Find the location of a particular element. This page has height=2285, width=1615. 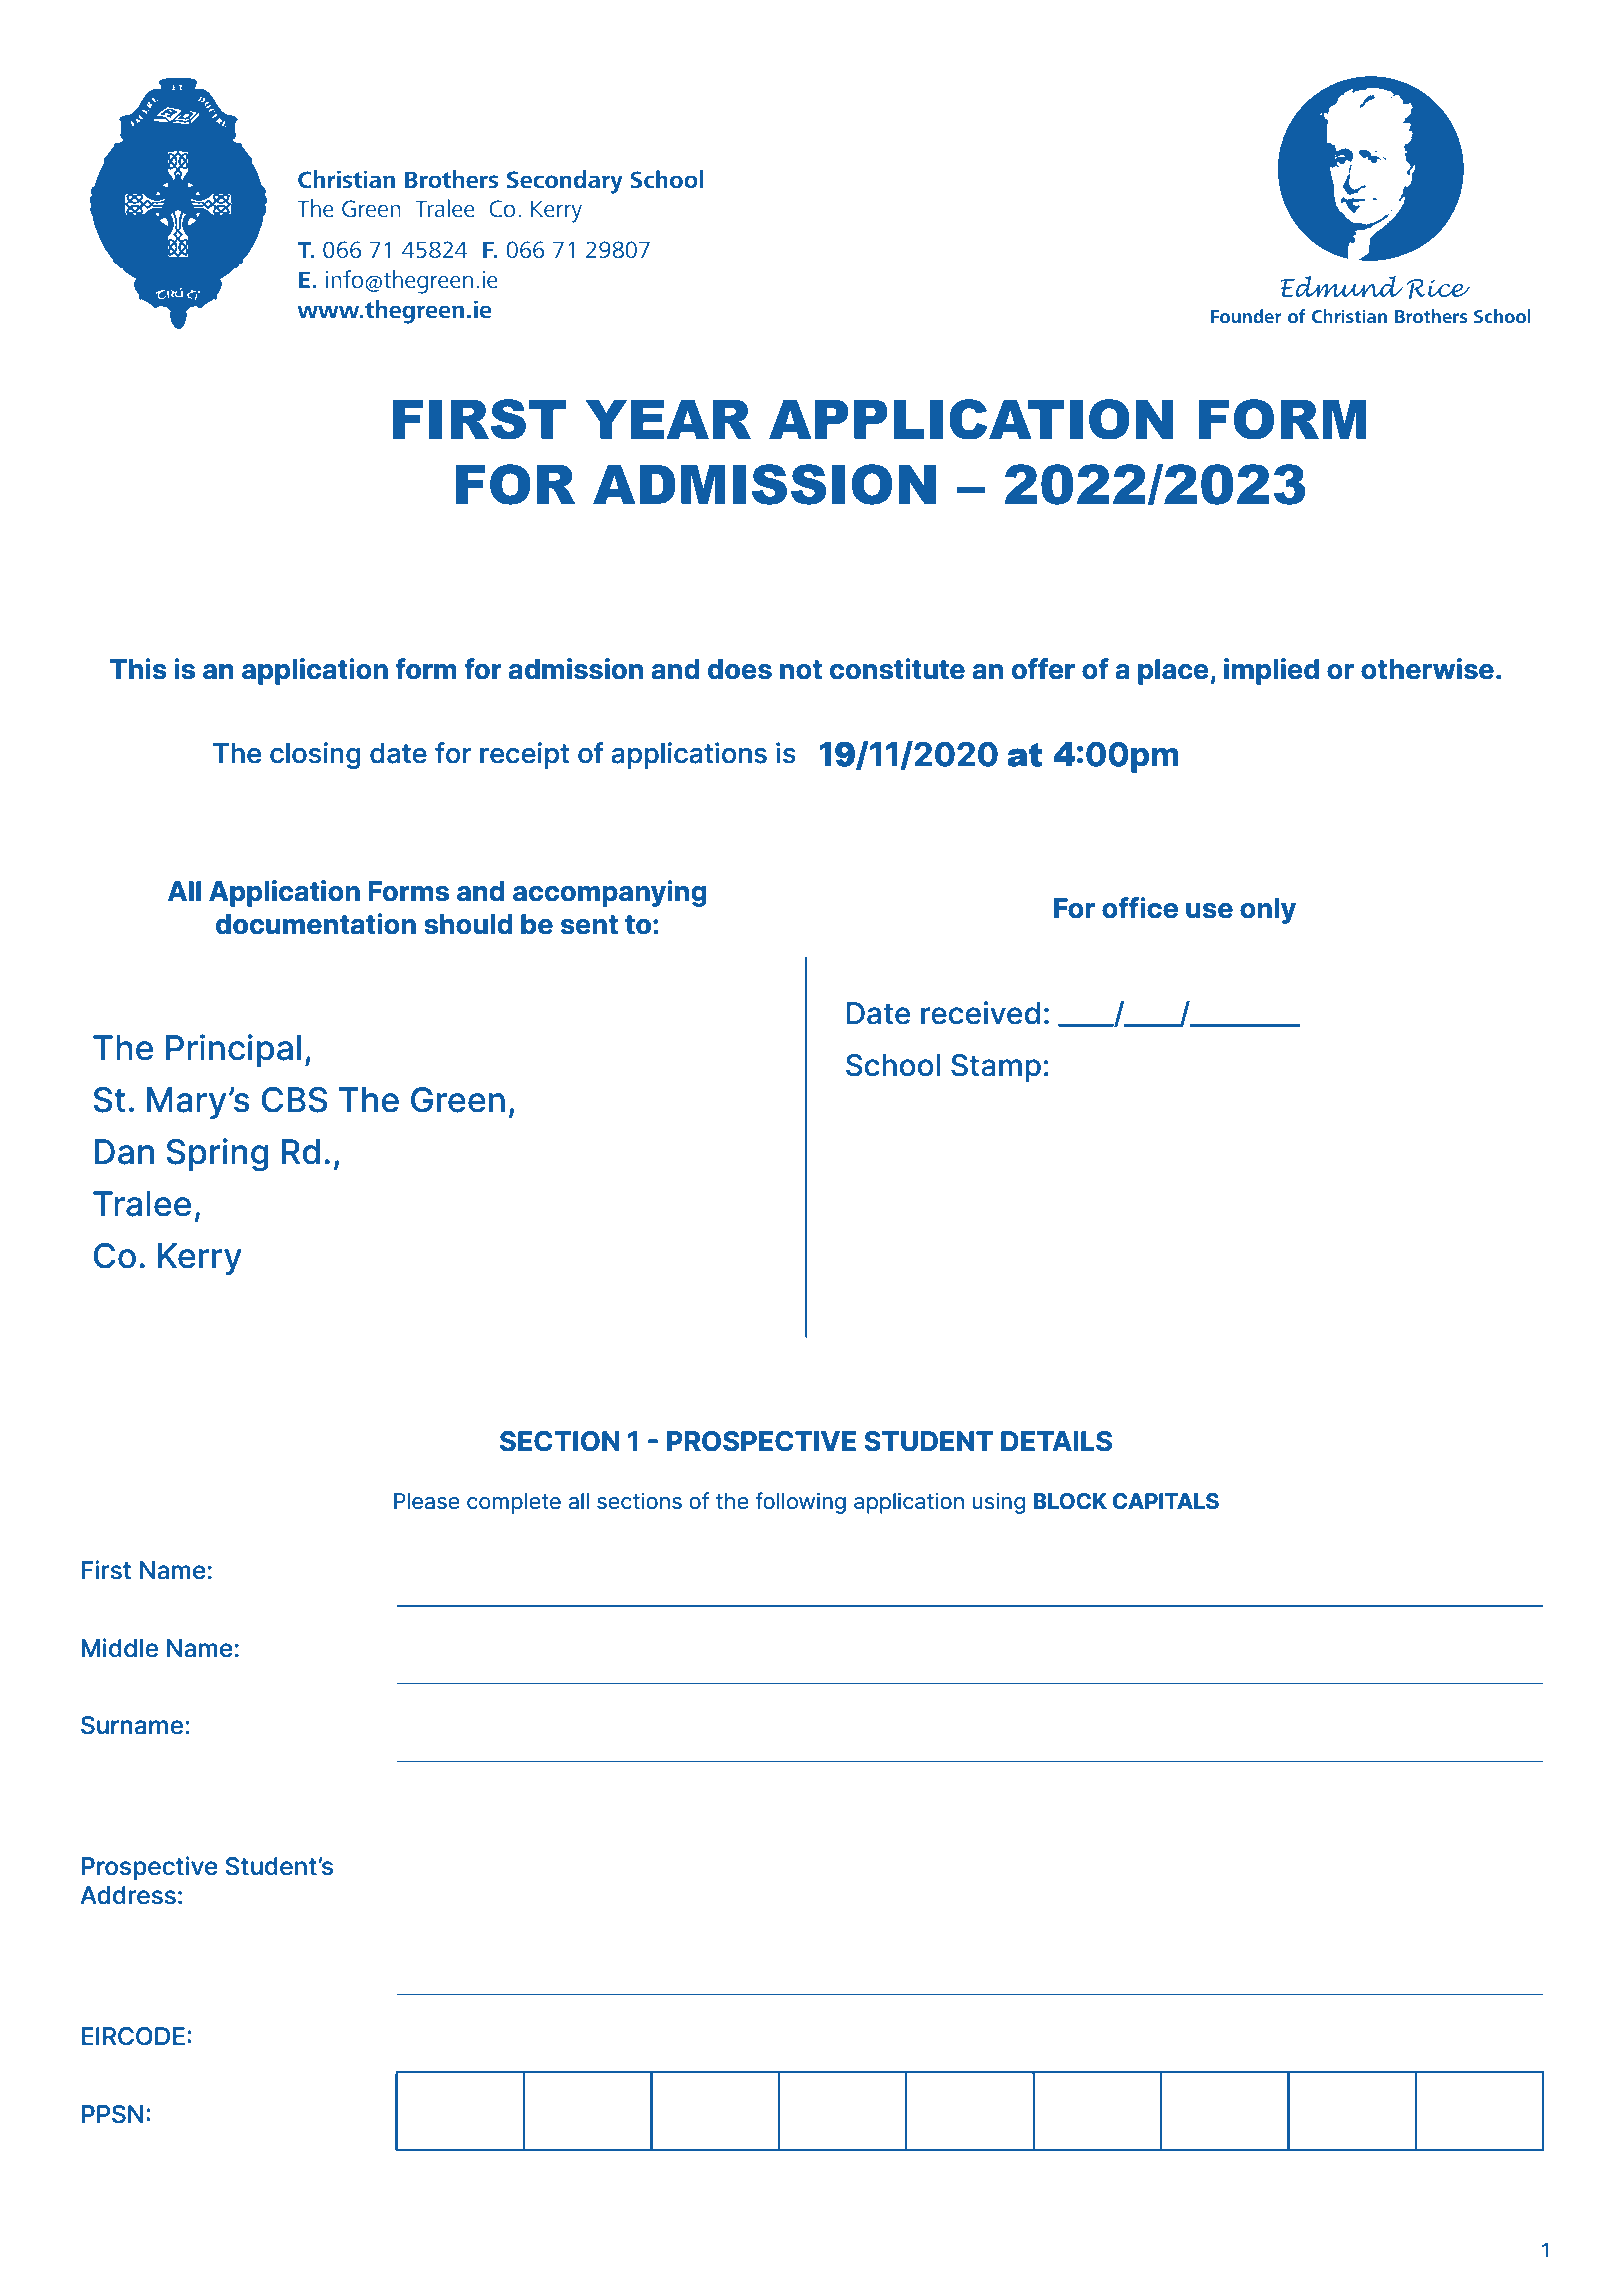

Address is located at coordinates (128, 1895).
